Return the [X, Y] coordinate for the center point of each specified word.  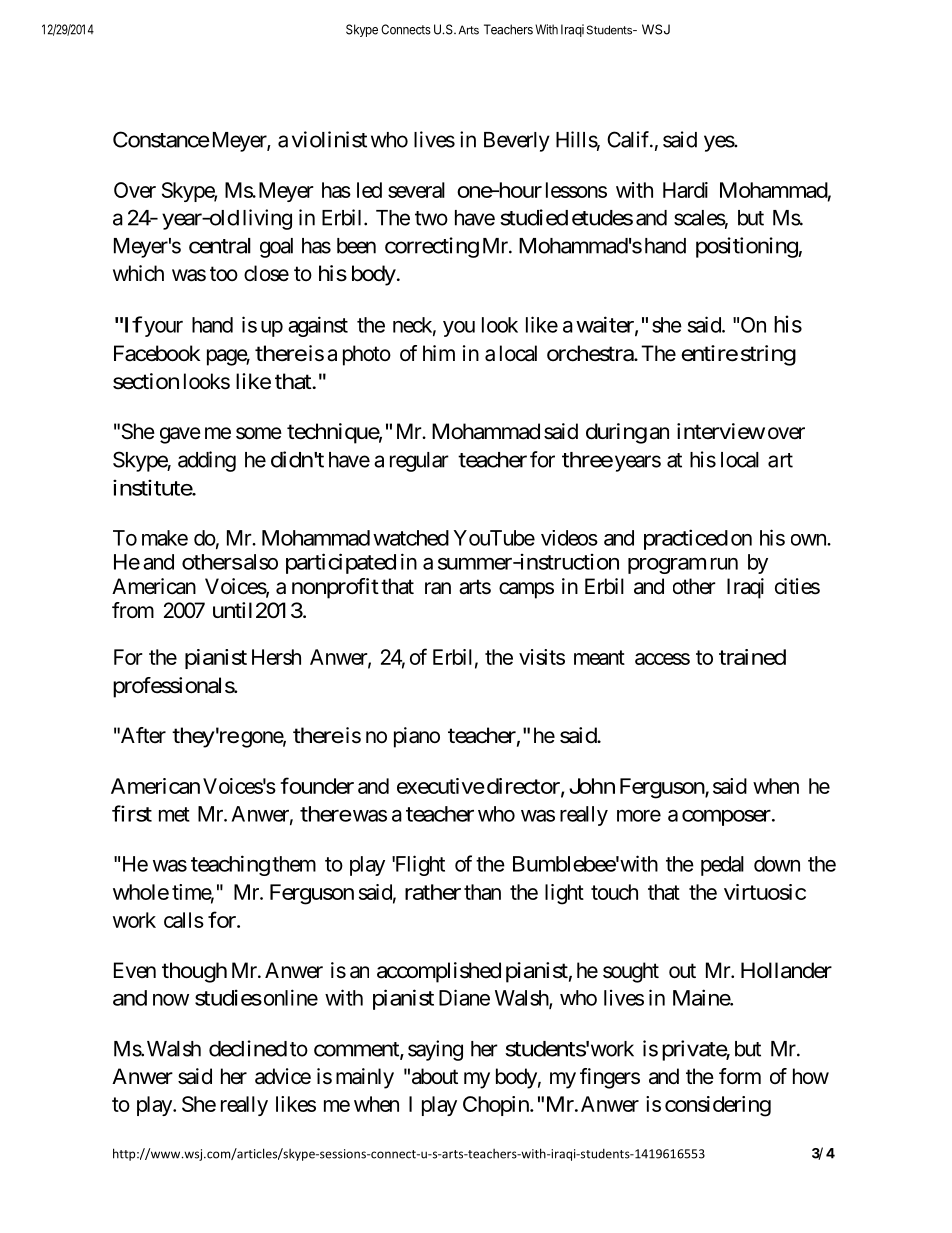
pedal [722, 866]
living [267, 219]
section [146, 381]
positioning [747, 247]
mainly [365, 1078]
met [174, 814]
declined [248, 1048]
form [740, 1076]
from [133, 610]
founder [317, 785]
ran [438, 588]
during [616, 433]
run [724, 564]
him [439, 353]
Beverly [517, 142]
